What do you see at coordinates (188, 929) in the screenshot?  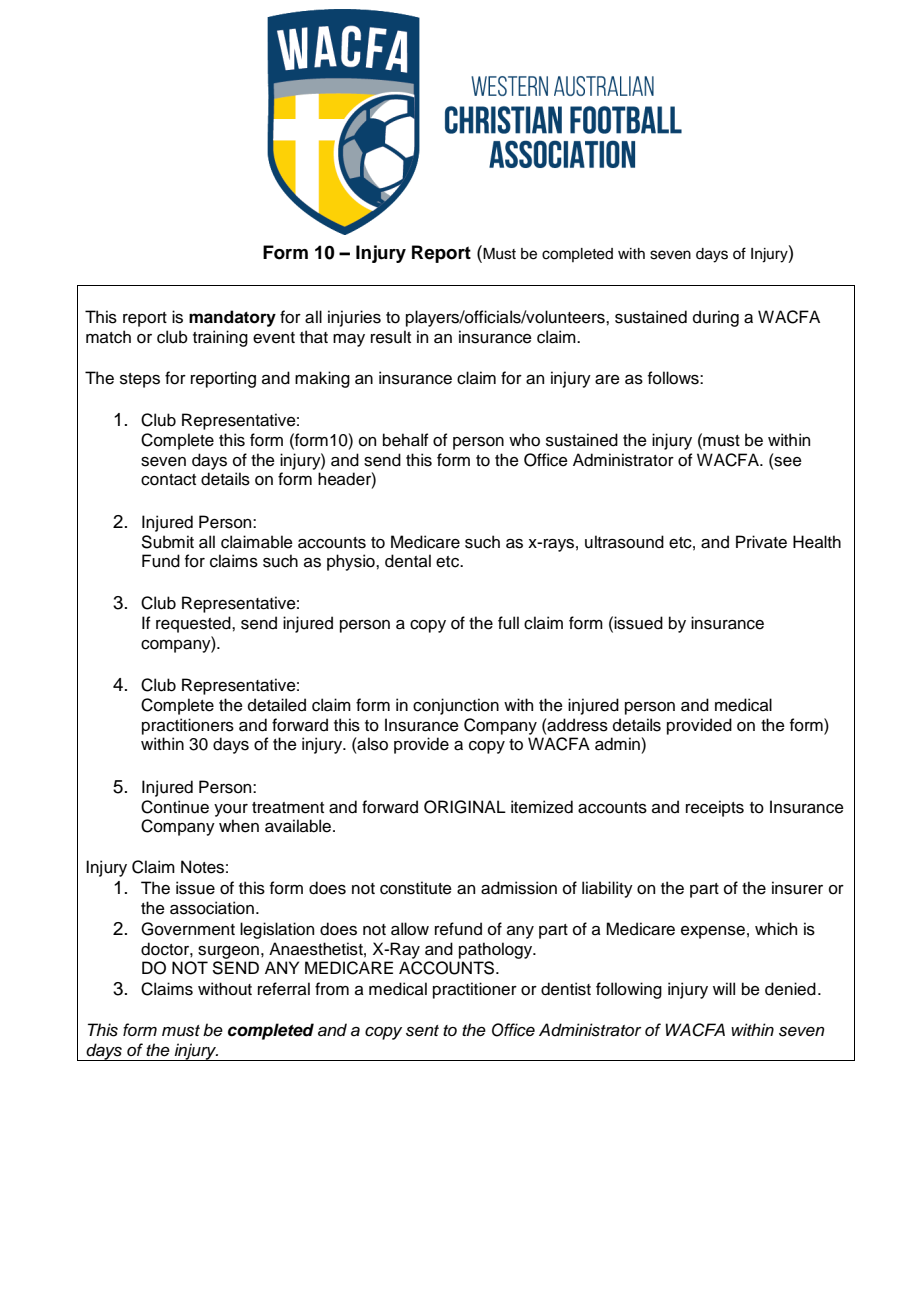 I see `Government` at bounding box center [188, 929].
